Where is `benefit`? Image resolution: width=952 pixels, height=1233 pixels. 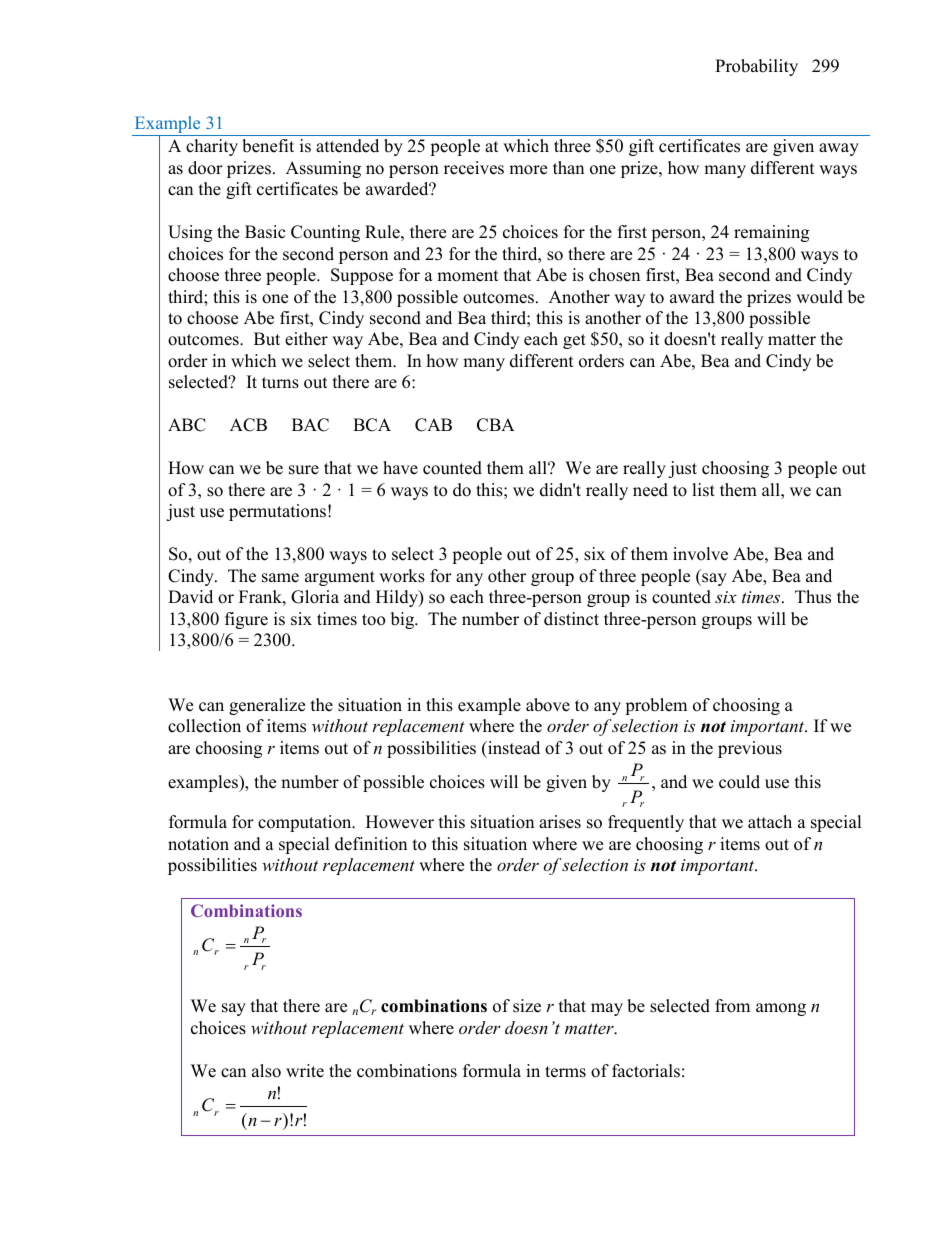 benefit is located at coordinates (268, 146).
